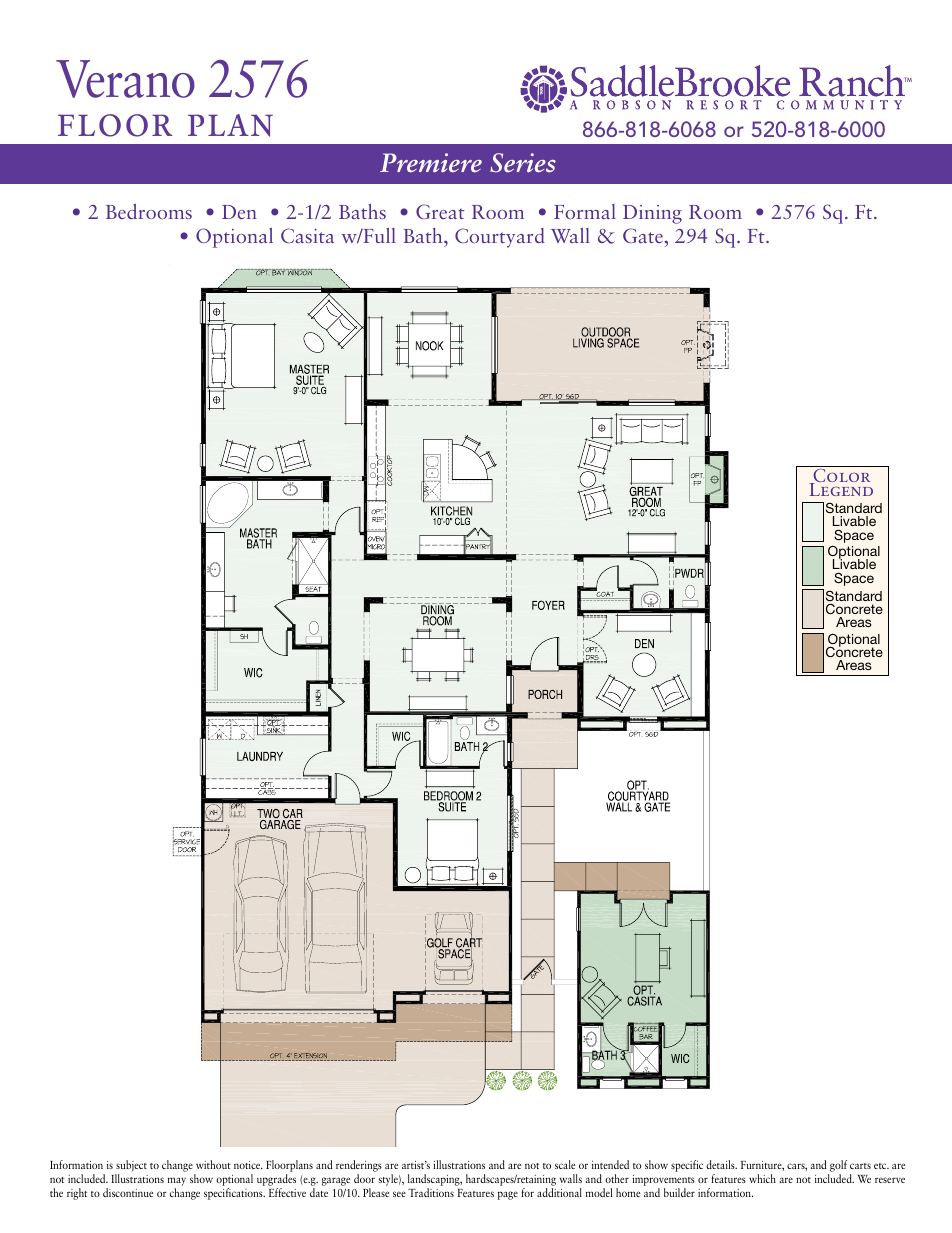  I want to click on Legend, so click(841, 488).
